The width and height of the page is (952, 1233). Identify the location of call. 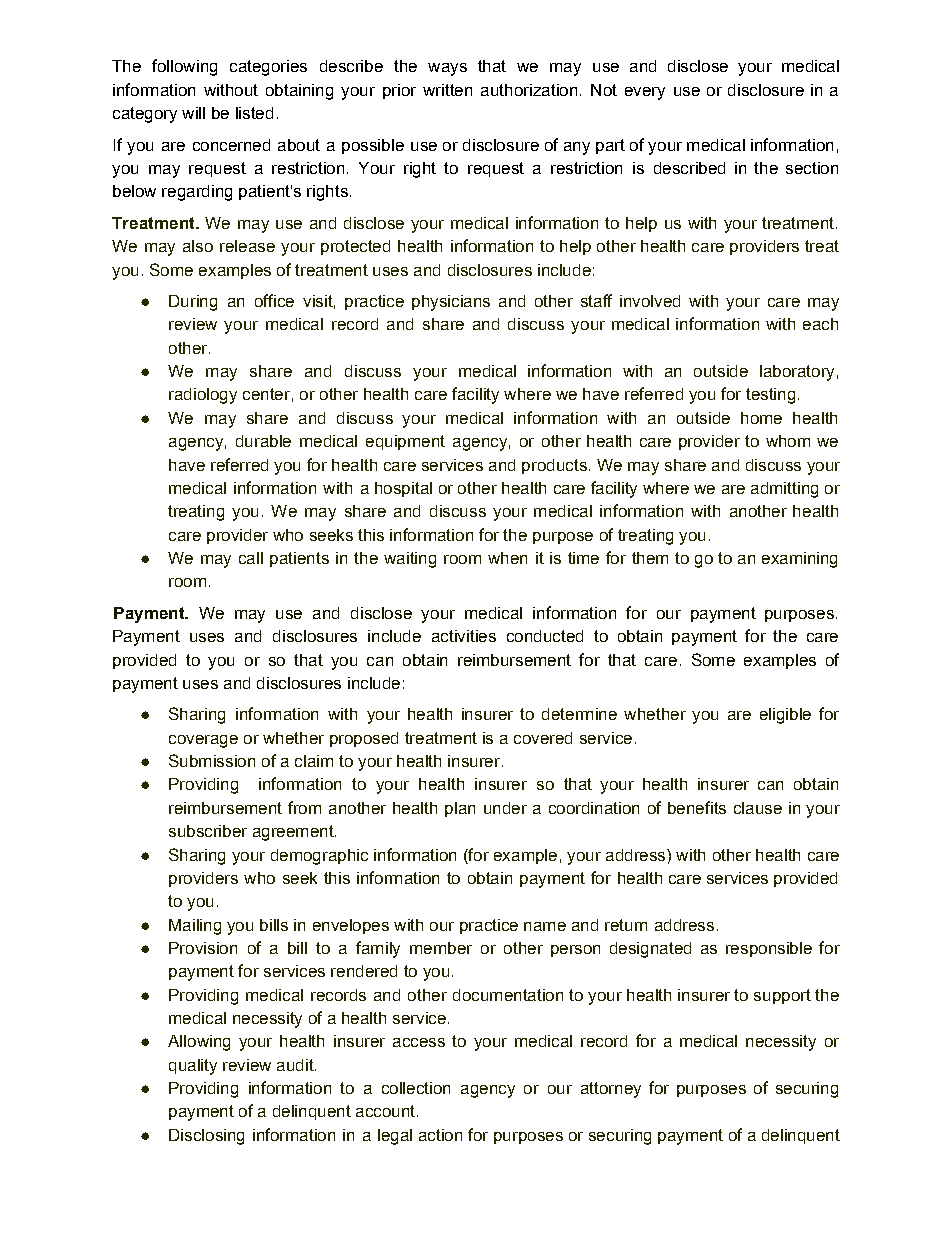
(251, 558).
